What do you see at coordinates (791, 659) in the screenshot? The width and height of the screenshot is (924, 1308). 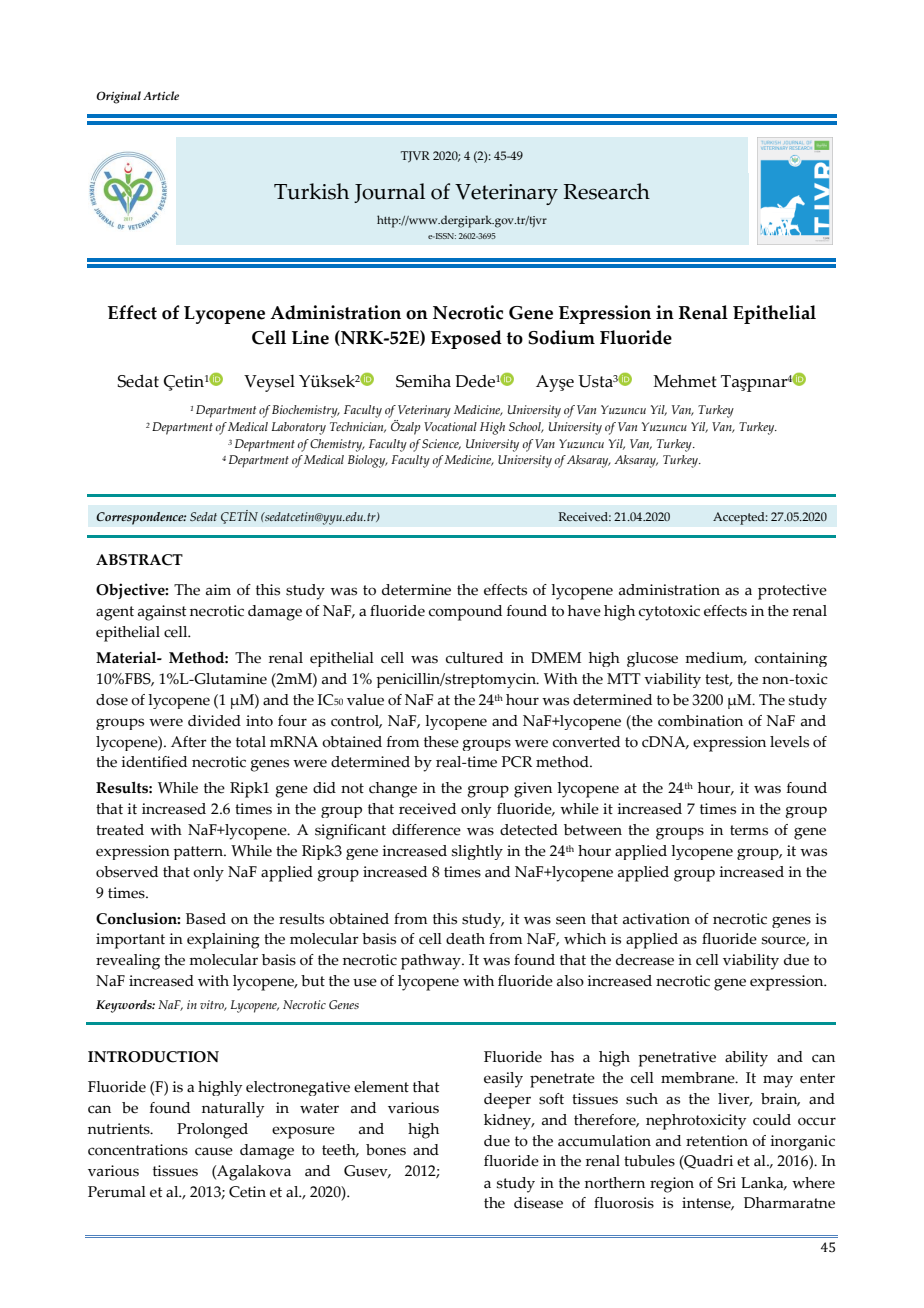 I see `containing` at bounding box center [791, 659].
